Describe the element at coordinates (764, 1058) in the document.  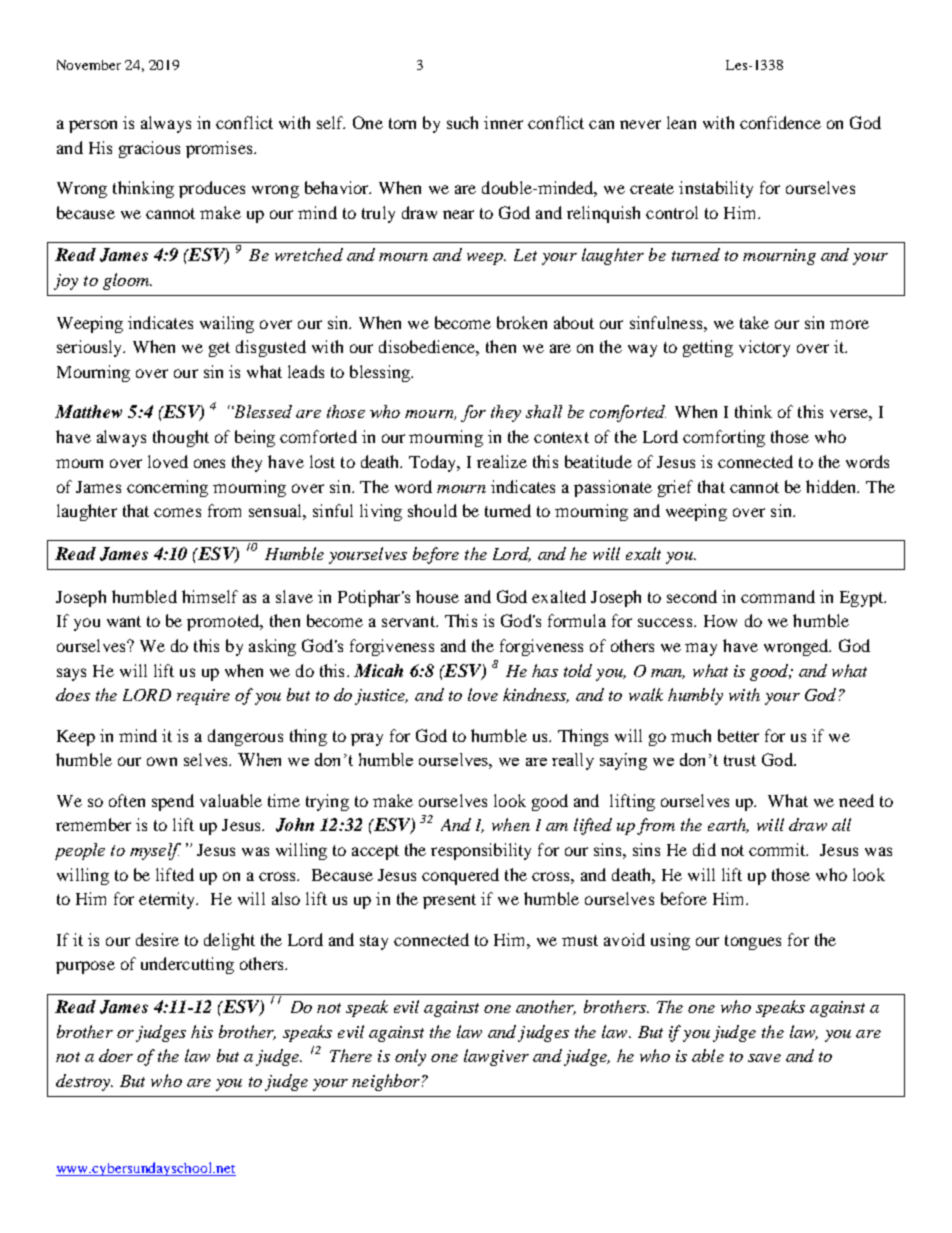
I see `save` at that location.
